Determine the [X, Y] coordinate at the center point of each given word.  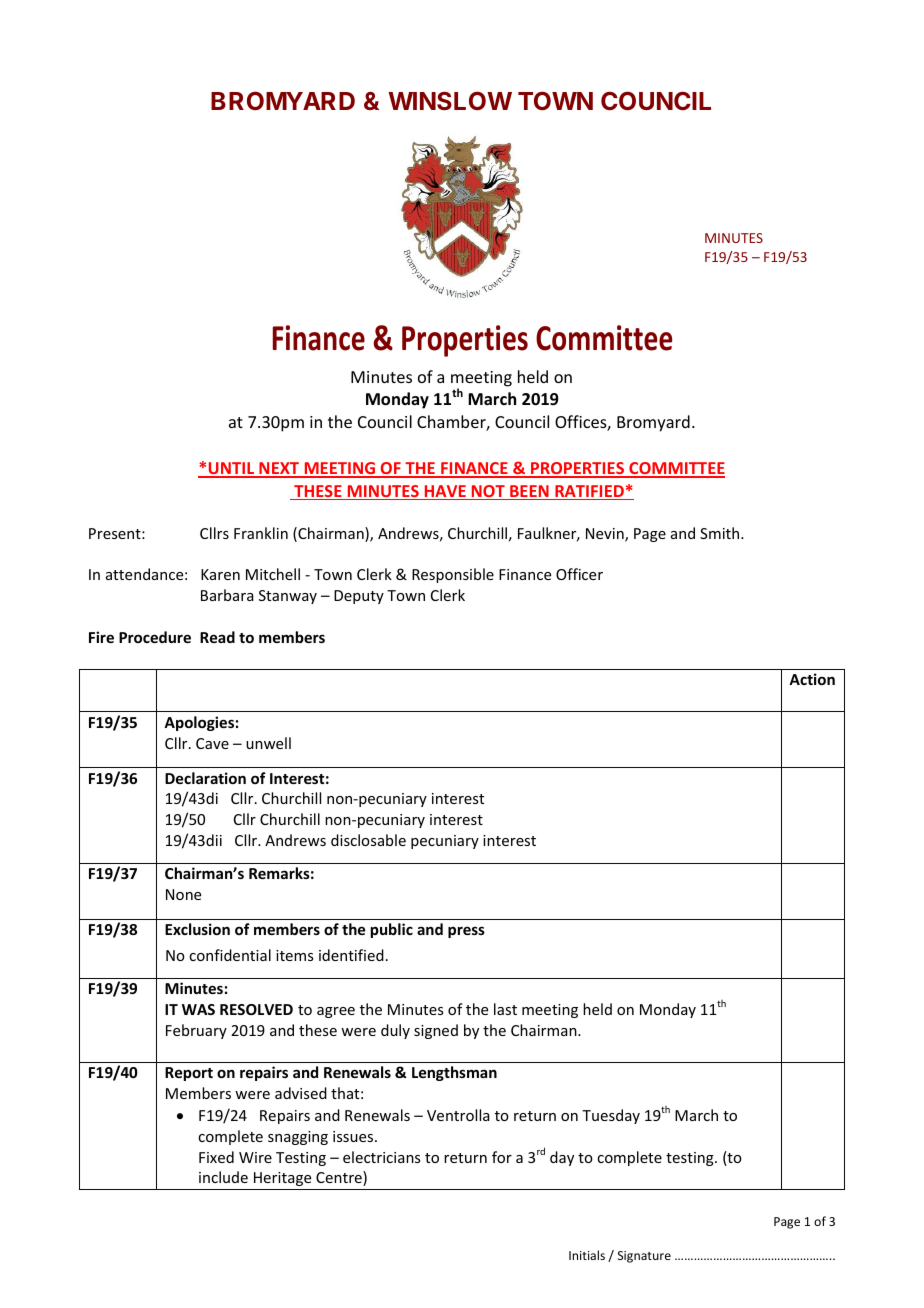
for [502, 1157]
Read [217, 637]
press [466, 932]
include [223, 1177]
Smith [721, 533]
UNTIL [231, 469]
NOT [488, 492]
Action [812, 679]
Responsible [453, 575]
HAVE [445, 492]
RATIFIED [589, 492]
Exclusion [197, 929]
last [505, 1009]
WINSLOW [450, 101]
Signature [644, 1257]
